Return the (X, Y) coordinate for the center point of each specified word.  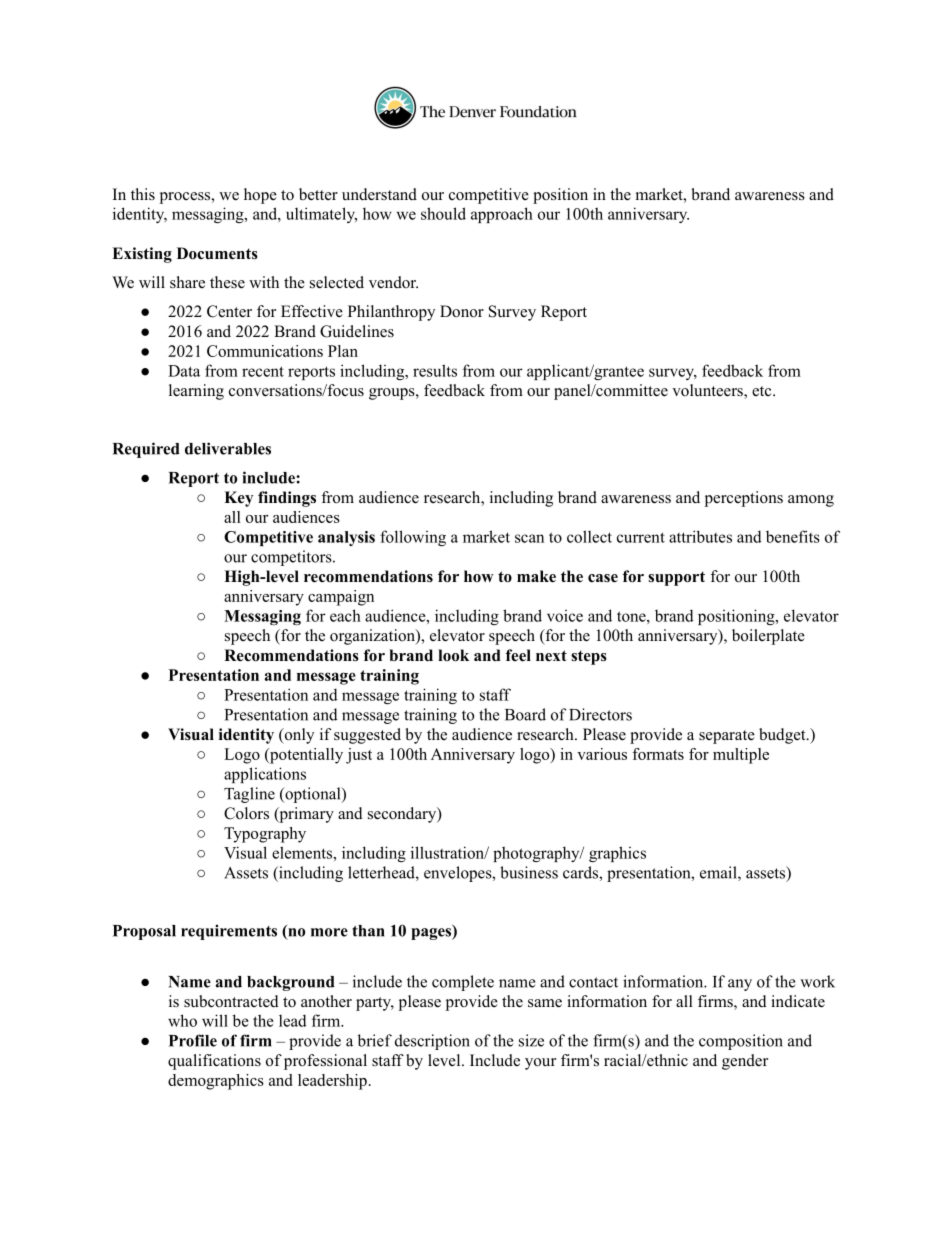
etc (763, 391)
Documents (217, 253)
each (345, 615)
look (453, 655)
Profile (193, 1040)
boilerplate (768, 637)
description (432, 1042)
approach (502, 215)
